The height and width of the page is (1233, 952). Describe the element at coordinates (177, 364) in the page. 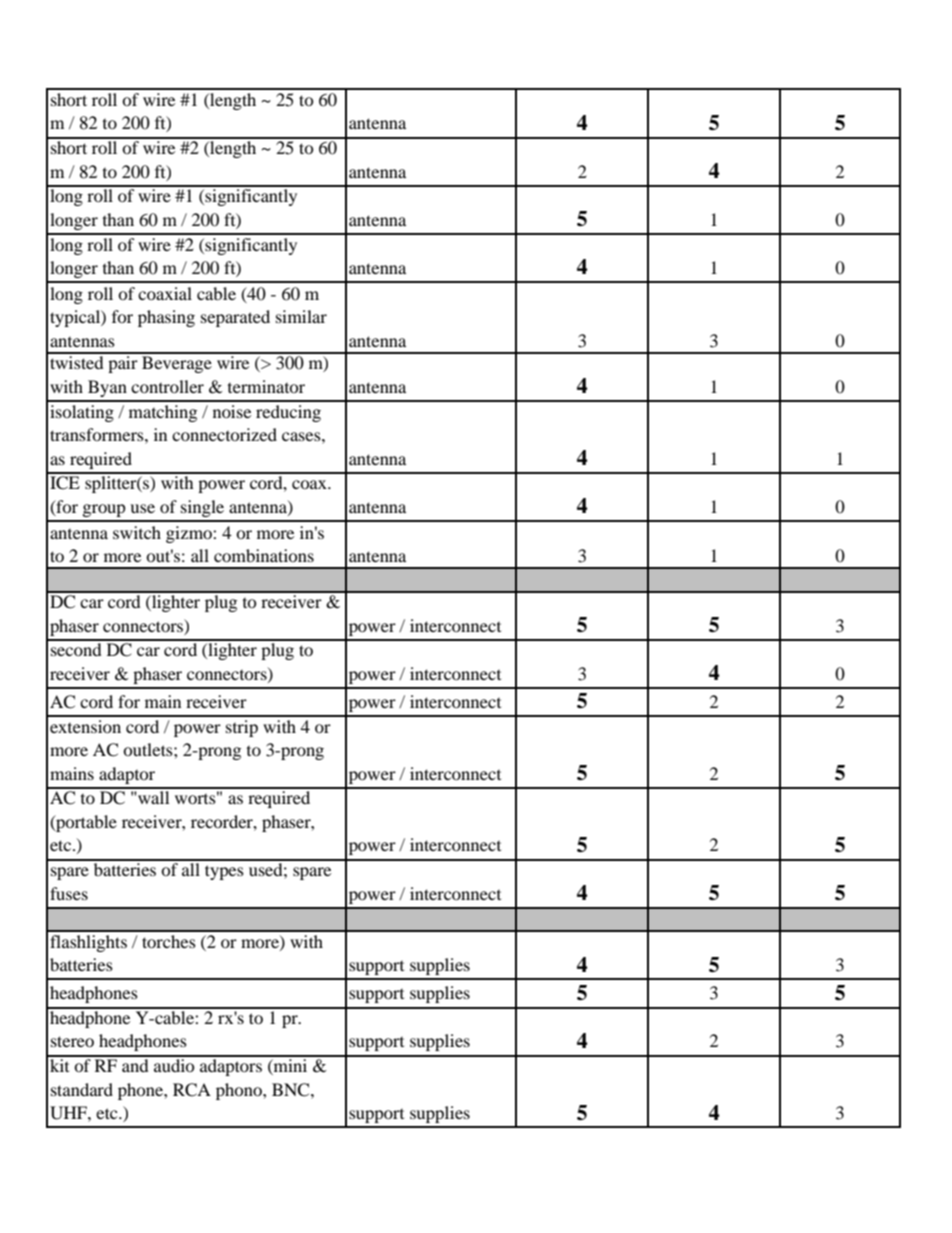

I see `Beverage` at that location.
